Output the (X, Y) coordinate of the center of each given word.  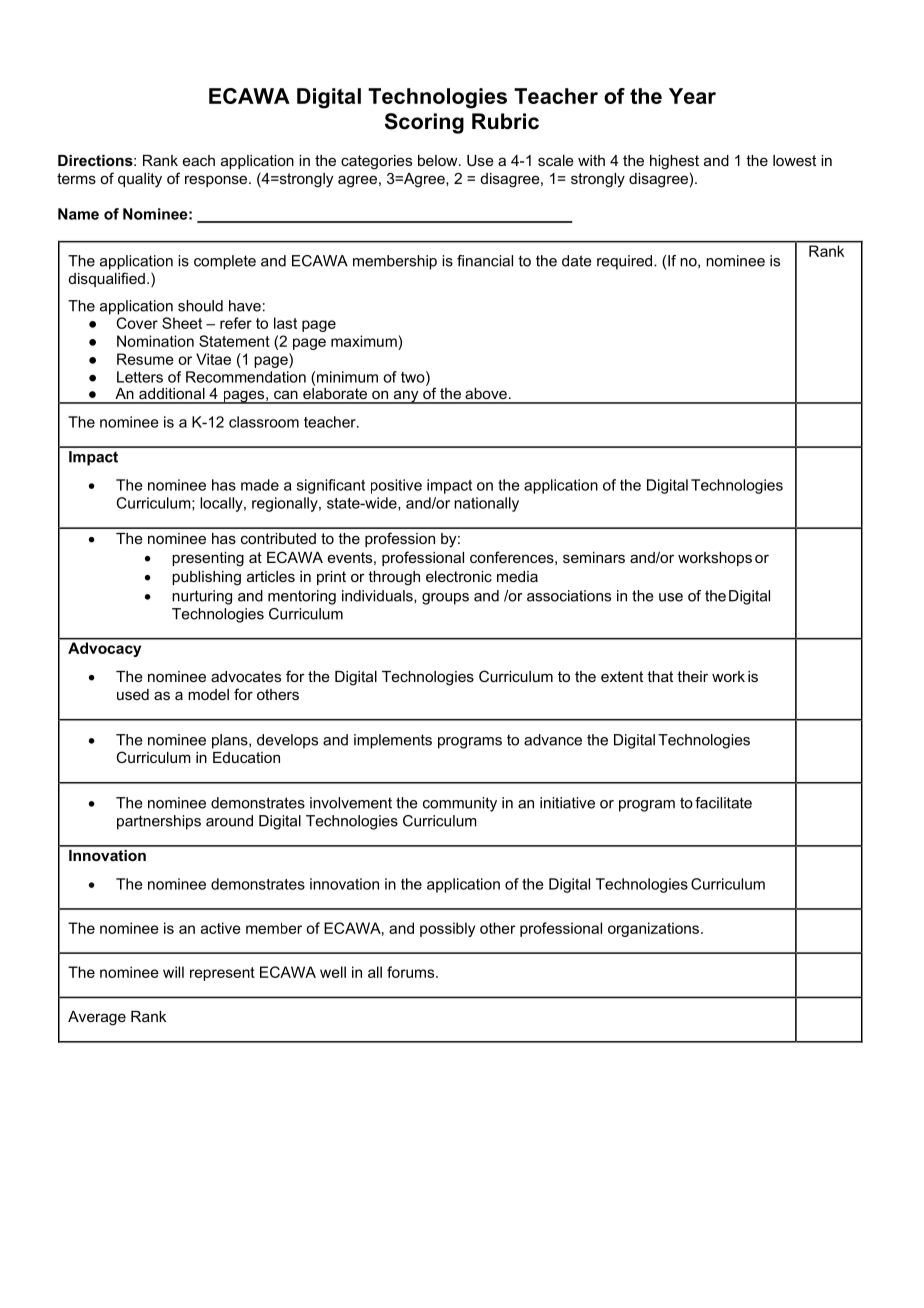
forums (412, 972)
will (173, 972)
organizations (653, 929)
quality (140, 180)
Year (692, 96)
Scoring (424, 123)
